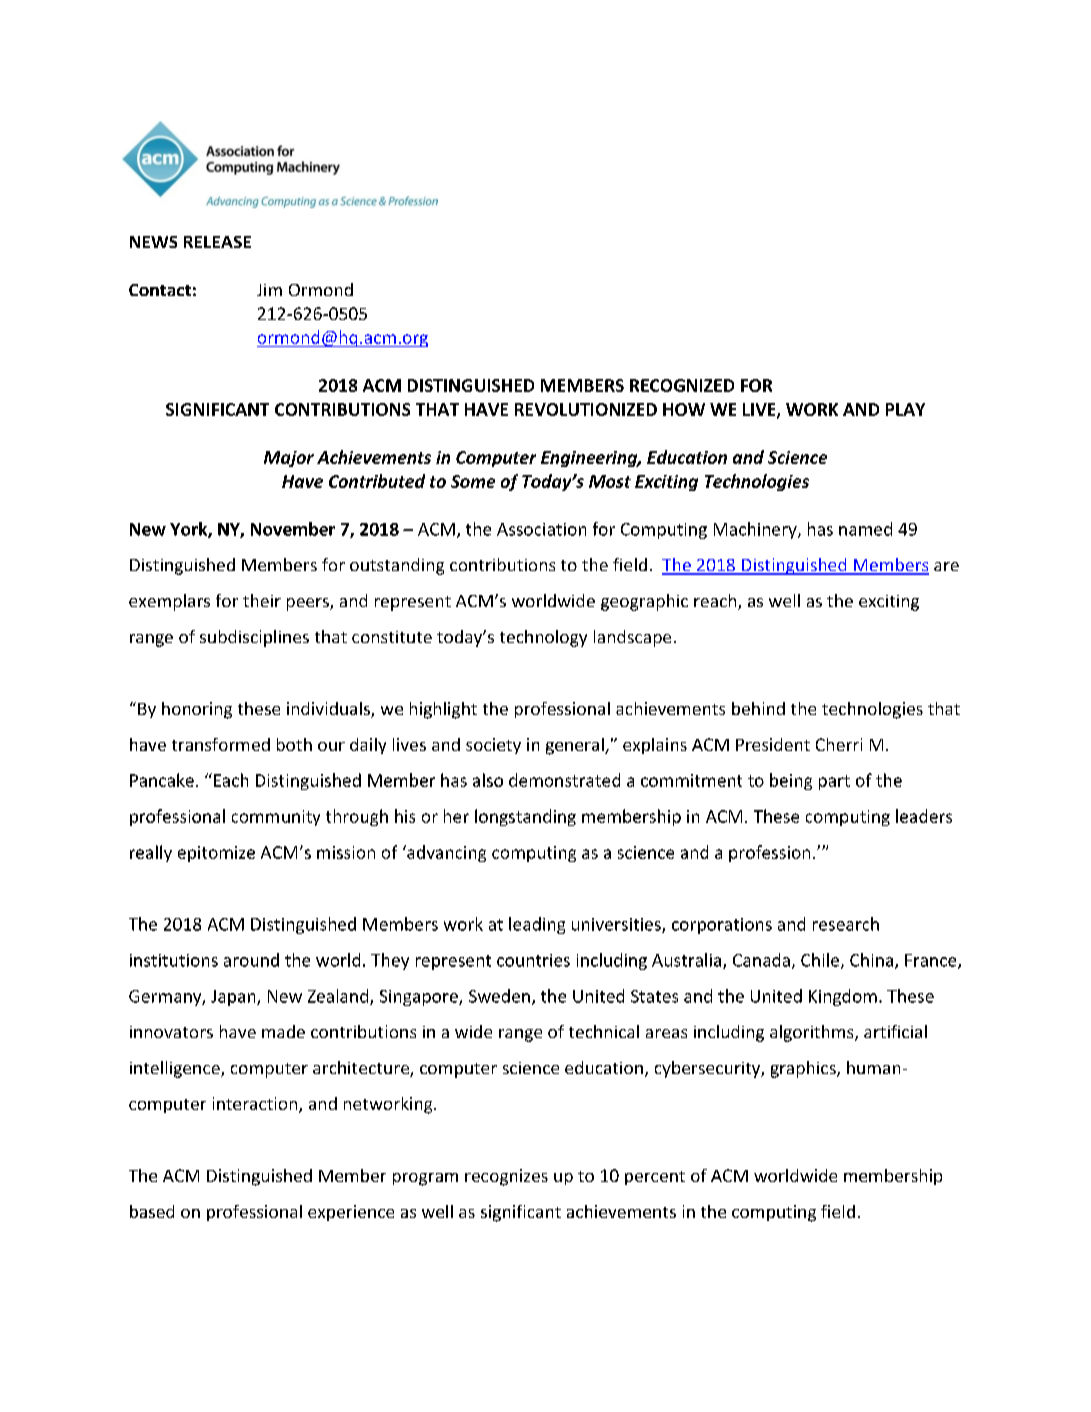 The height and width of the document is (1412, 1091). Describe the element at coordinates (269, 290) in the document. I see `Jim` at that location.
